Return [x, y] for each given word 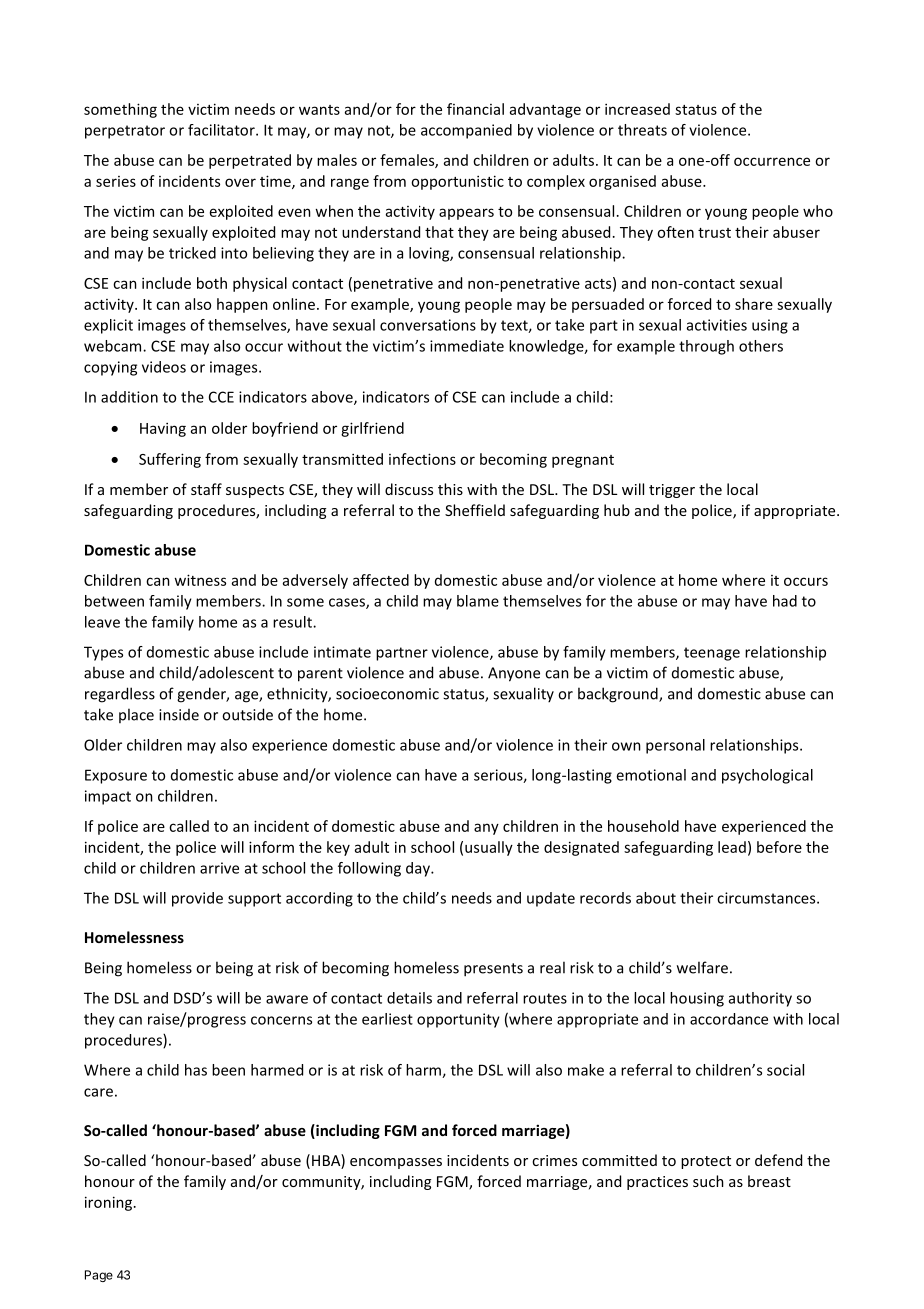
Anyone [514, 674]
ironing [110, 1203]
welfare [702, 967]
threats [642, 130]
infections [422, 459]
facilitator [222, 130]
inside [179, 715]
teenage [712, 654]
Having [163, 429]
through [706, 347]
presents [493, 970]
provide [197, 899]
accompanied [466, 131]
